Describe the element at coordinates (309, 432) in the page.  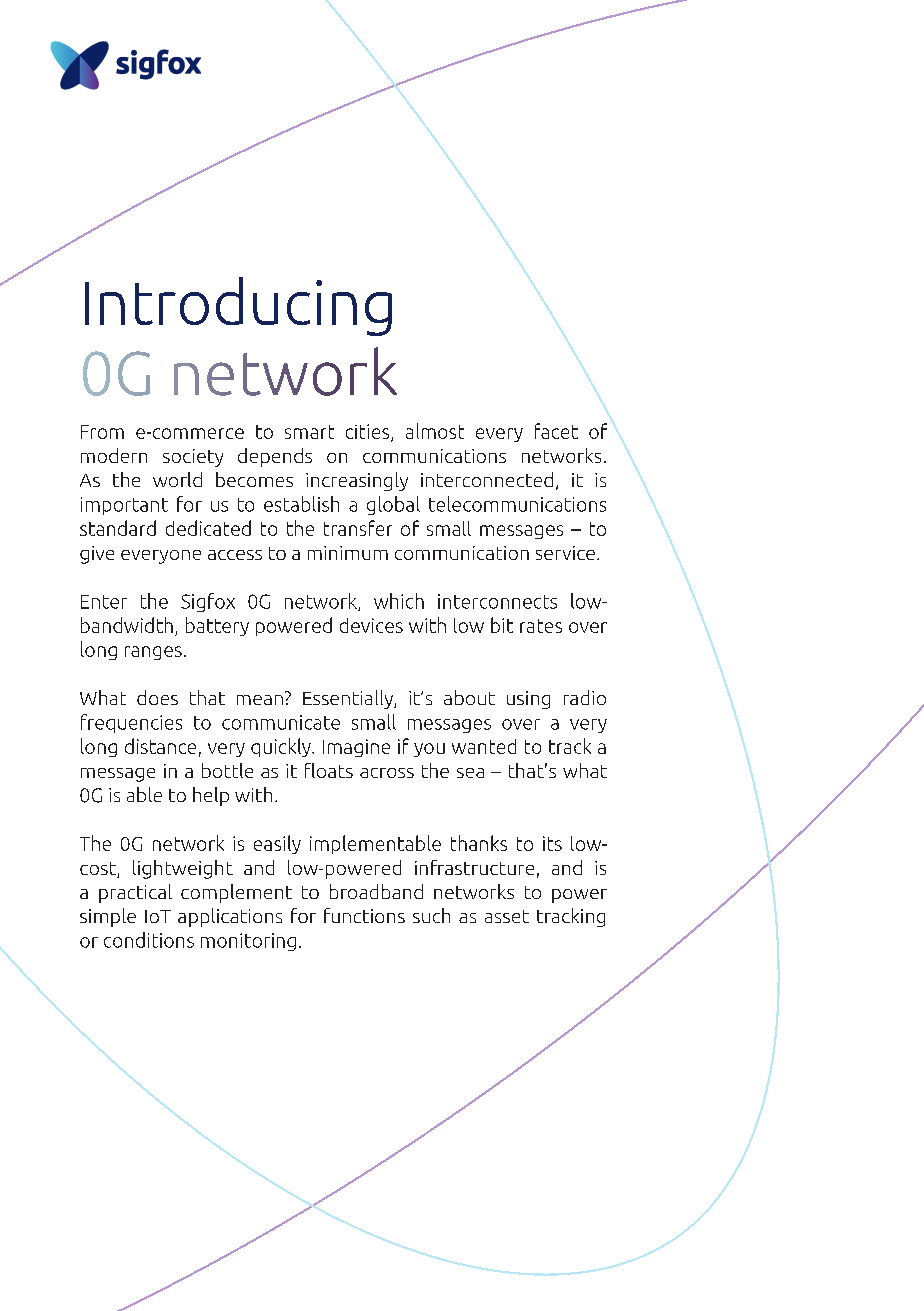
I see `smart` at that location.
